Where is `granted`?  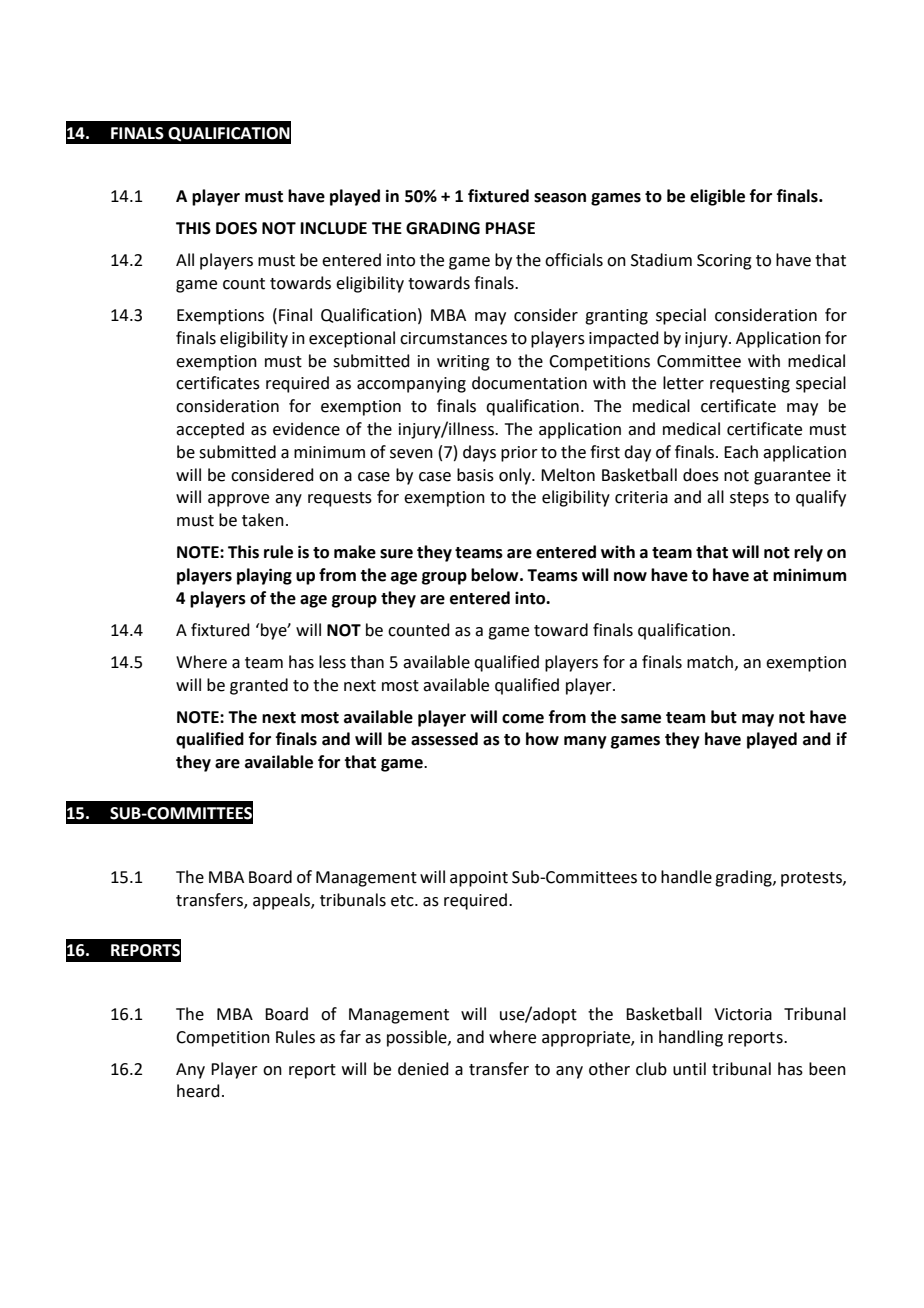
granted is located at coordinates (259, 686).
